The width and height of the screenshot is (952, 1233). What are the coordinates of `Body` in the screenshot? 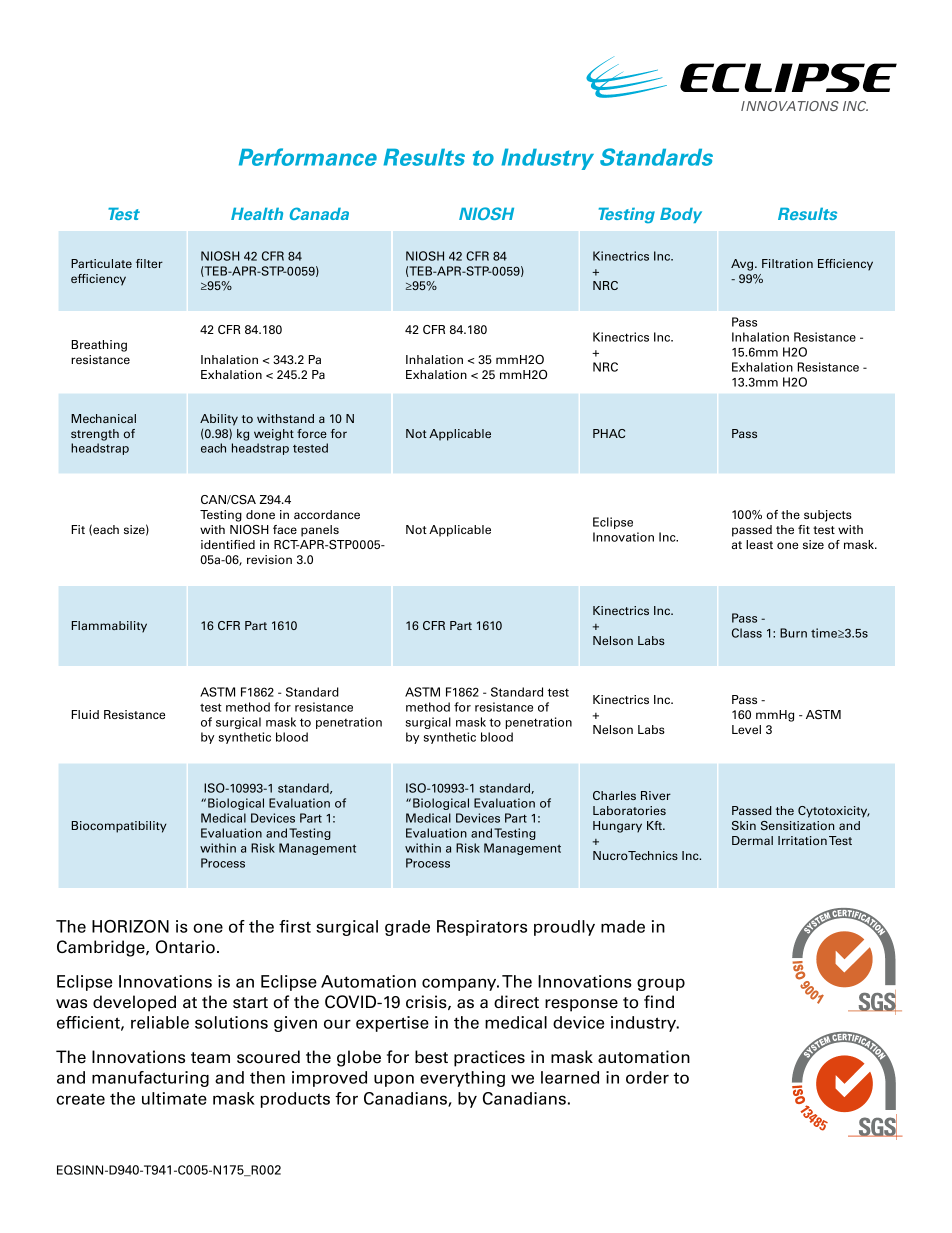 It's located at (681, 215).
